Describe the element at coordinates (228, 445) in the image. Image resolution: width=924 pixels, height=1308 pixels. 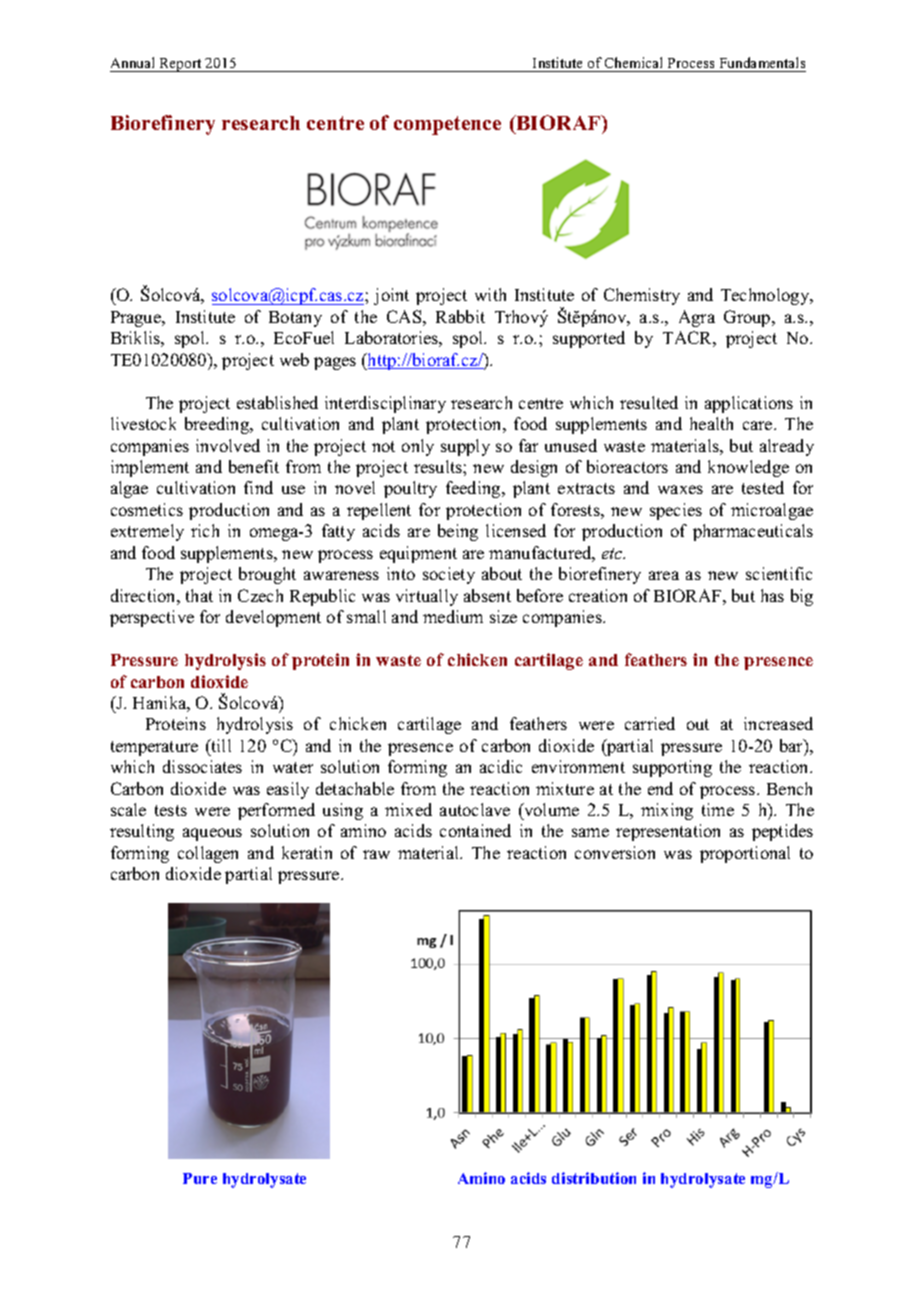
I see `involved` at that location.
